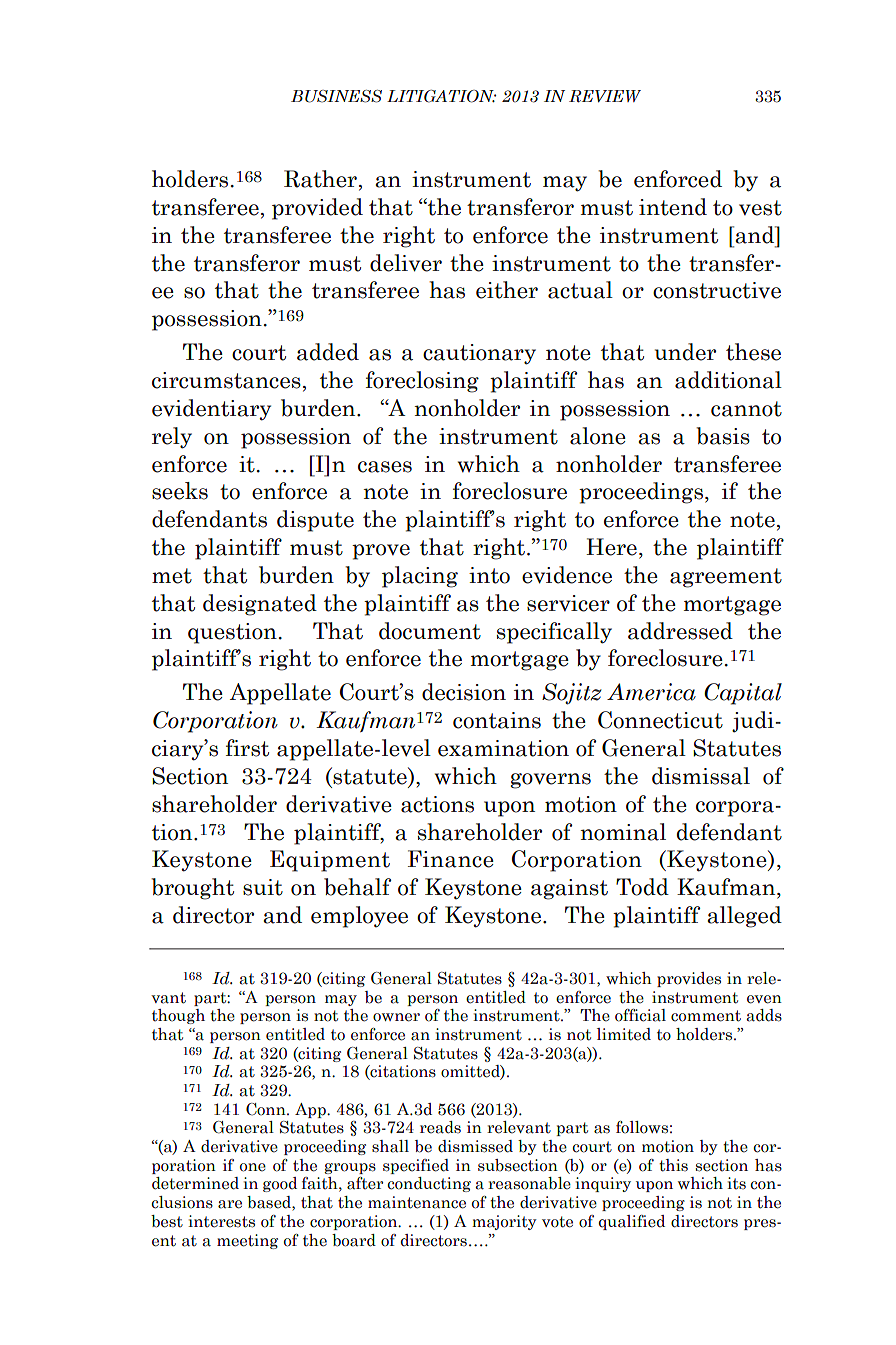 Image resolution: width=896 pixels, height=1345 pixels. Describe the element at coordinates (260, 605) in the screenshot. I see `designated` at that location.
